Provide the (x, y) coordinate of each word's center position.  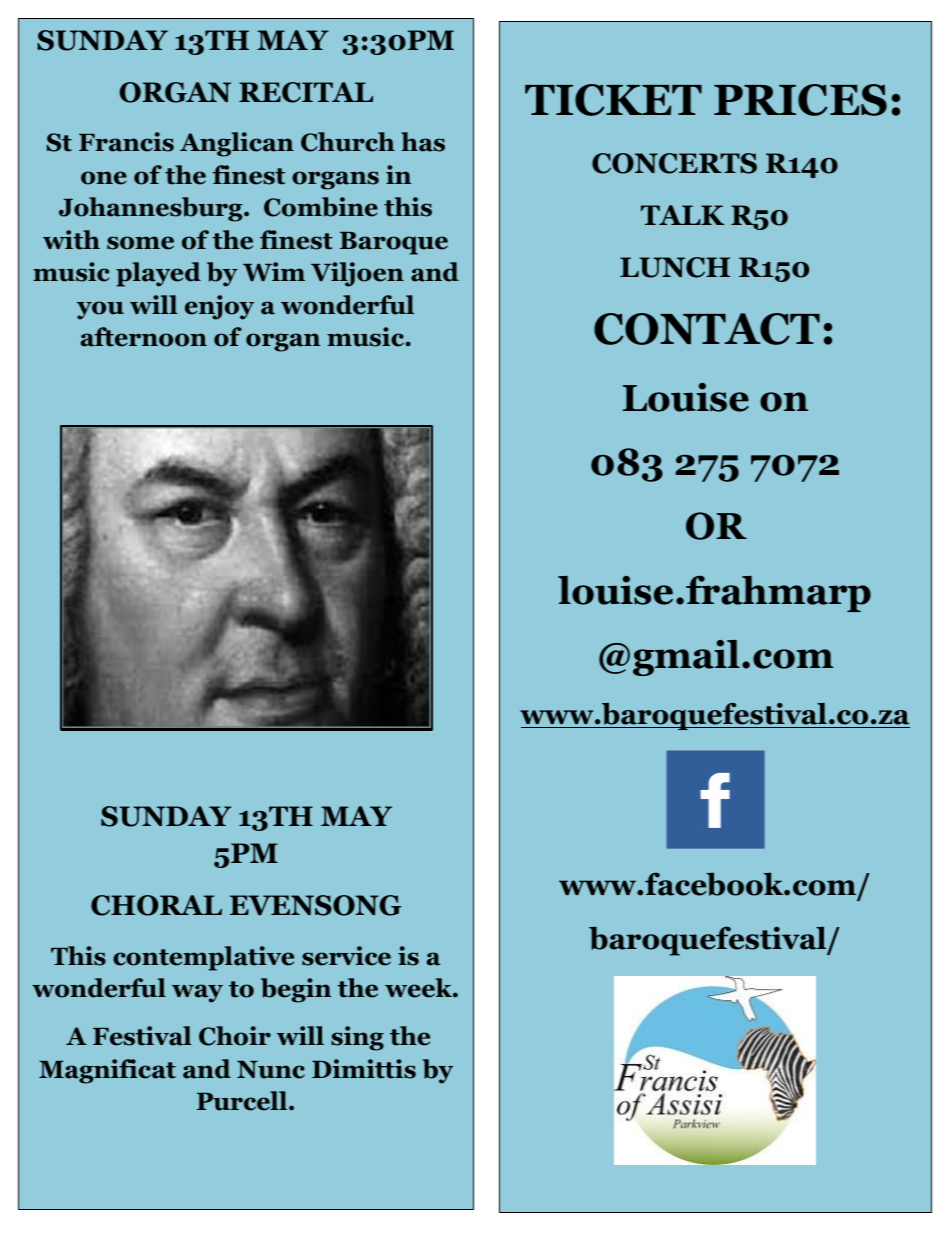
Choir (235, 1036)
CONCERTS (674, 163)
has (423, 142)
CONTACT (707, 329)
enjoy (219, 307)
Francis (126, 142)
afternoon (144, 337)
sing (357, 1038)
